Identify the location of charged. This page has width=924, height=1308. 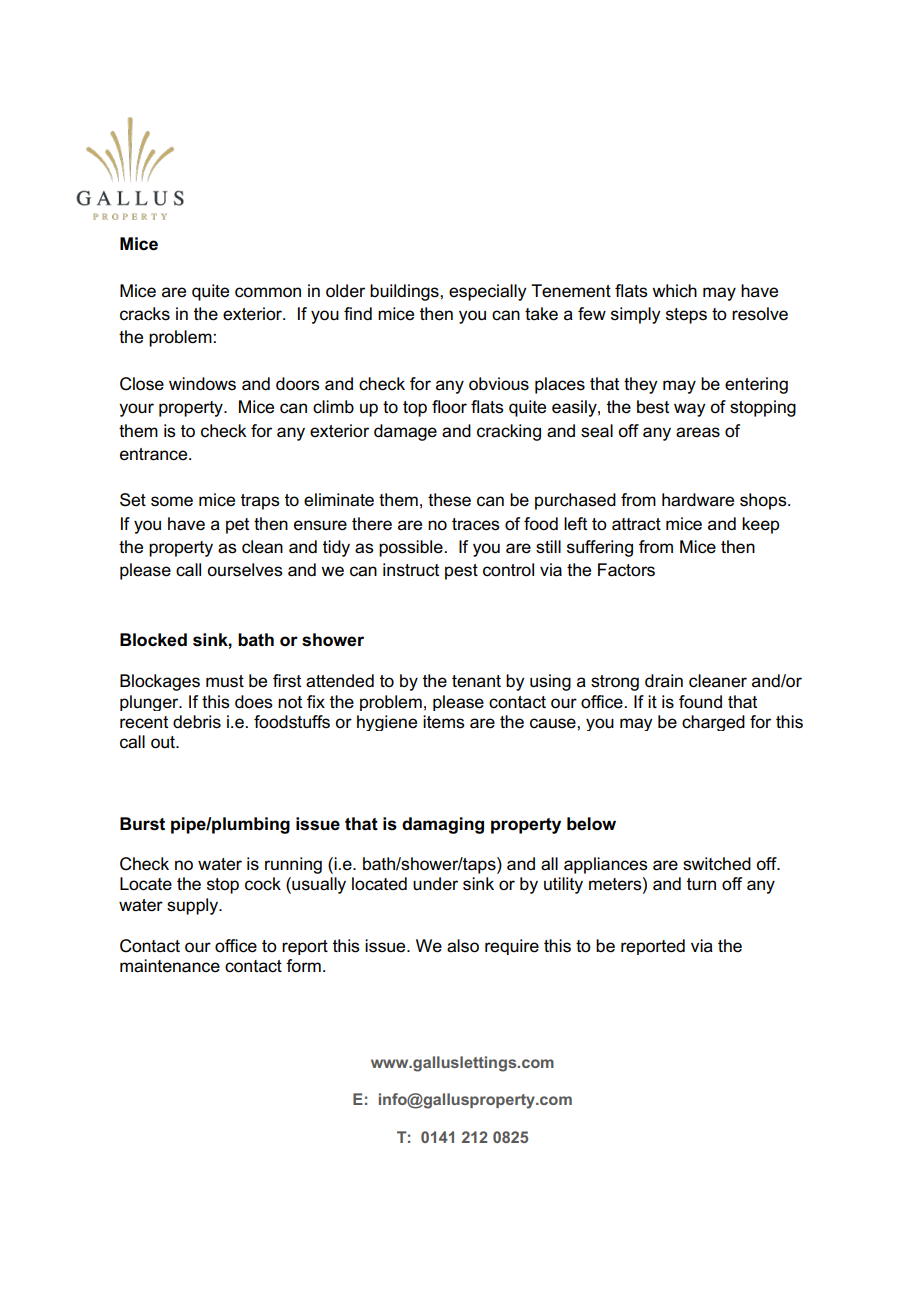
(713, 723).
